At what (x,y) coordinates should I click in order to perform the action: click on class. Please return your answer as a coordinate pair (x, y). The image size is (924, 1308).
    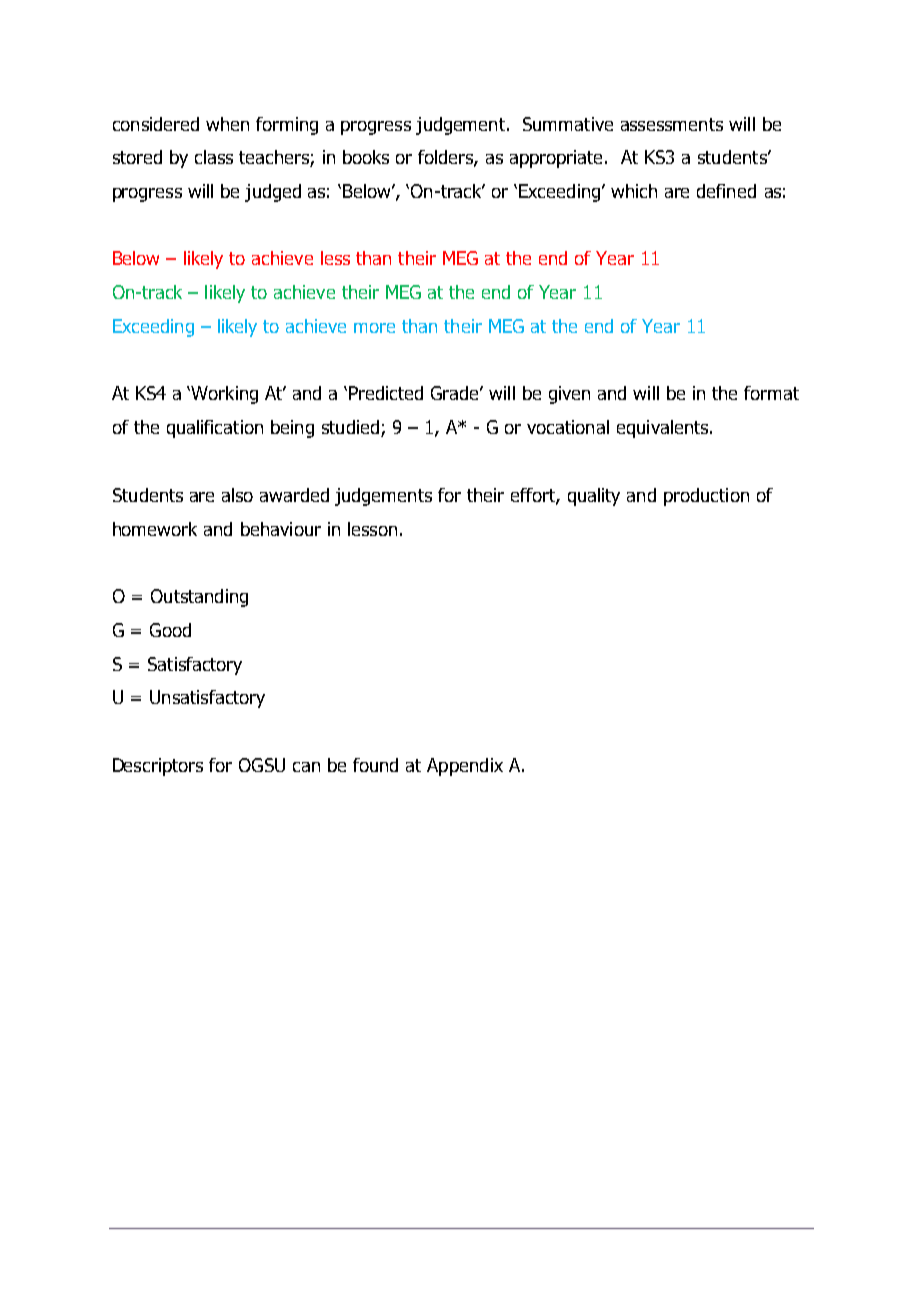
    Looking at the image, I should click on (214, 157).
